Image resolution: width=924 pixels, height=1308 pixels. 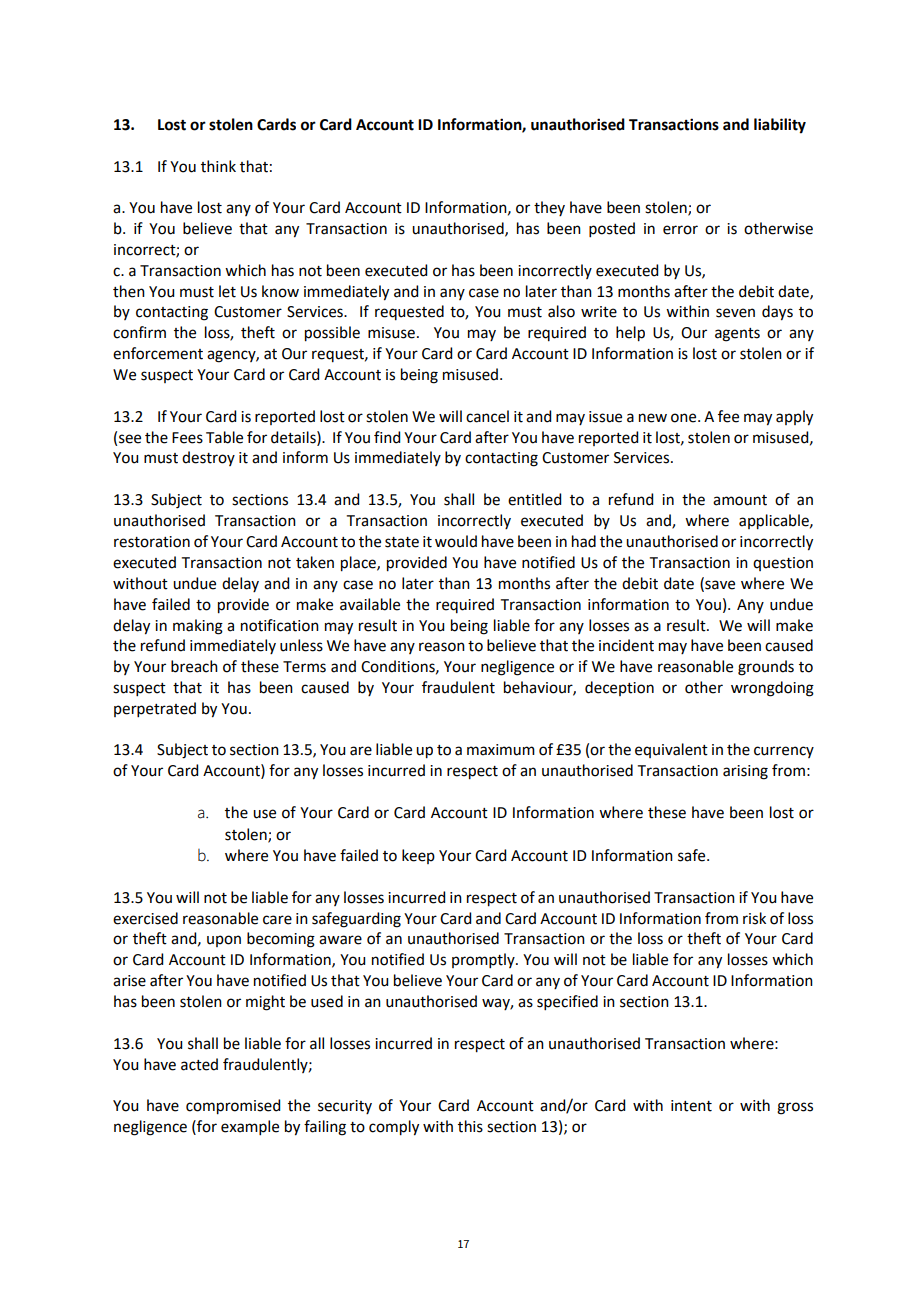 What do you see at coordinates (155, 709) in the screenshot?
I see `perpetrated` at bounding box center [155, 709].
